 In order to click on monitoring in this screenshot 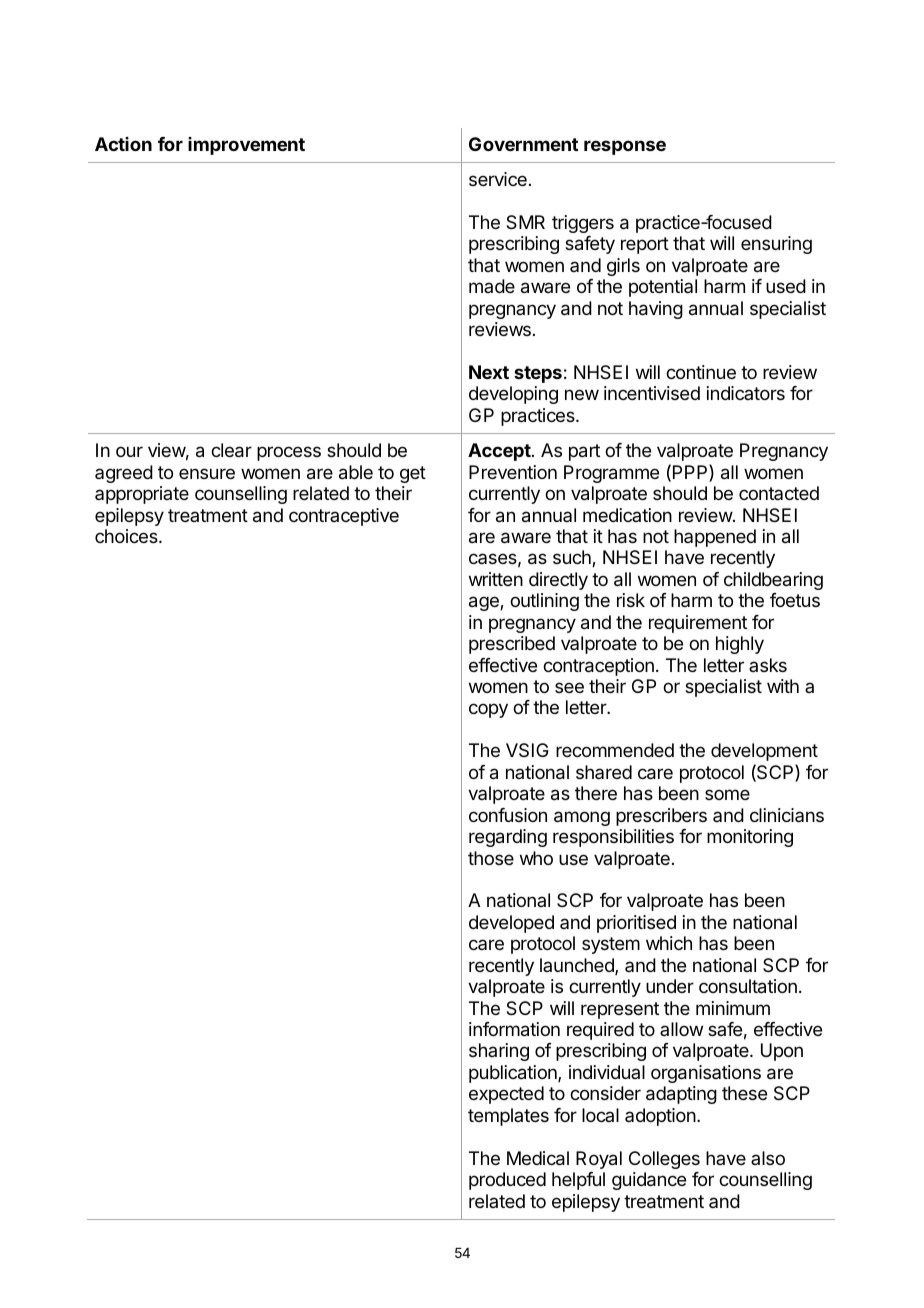, I will do `click(750, 838)`.
